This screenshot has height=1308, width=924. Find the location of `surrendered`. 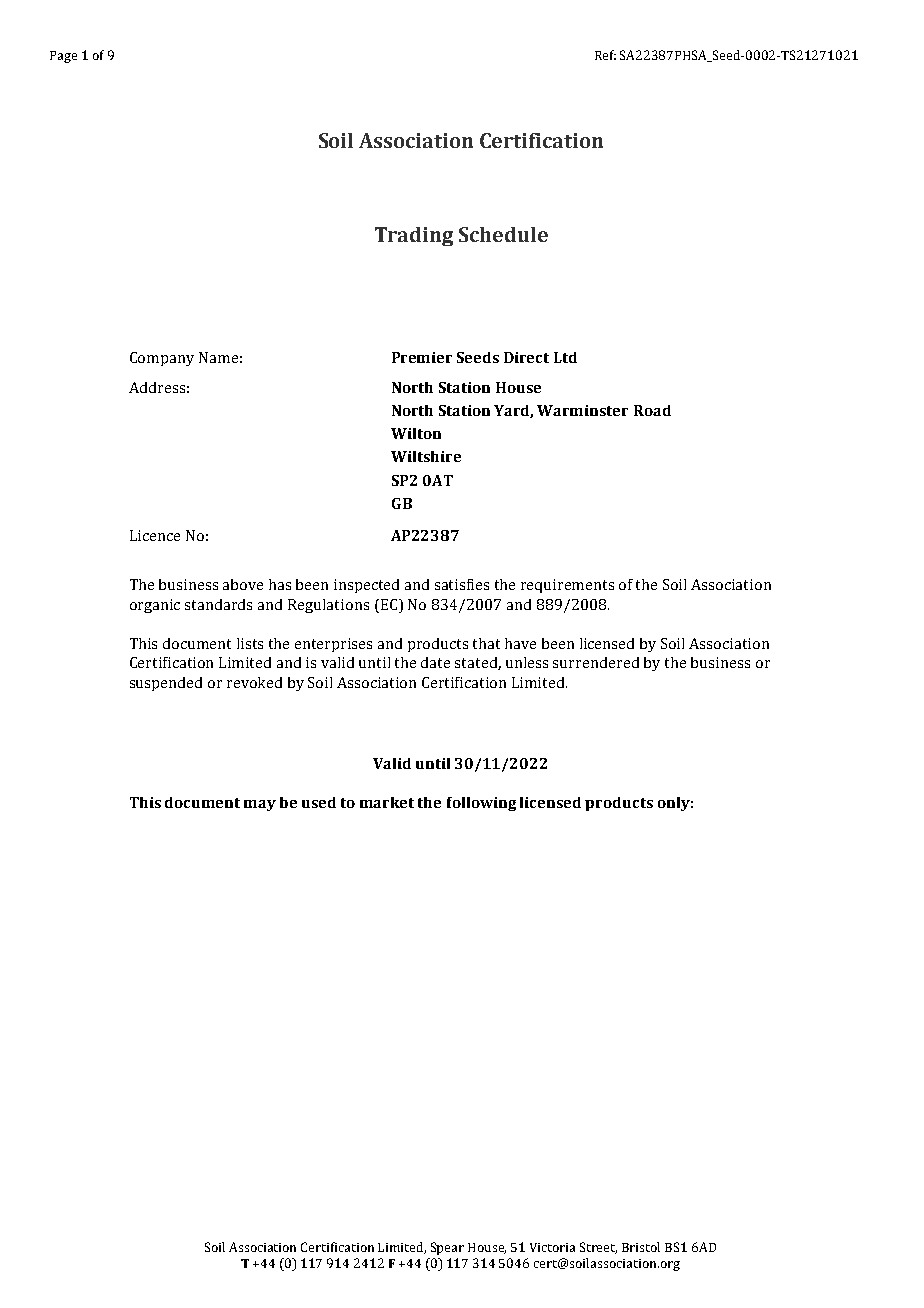

surrendered is located at coordinates (596, 662).
